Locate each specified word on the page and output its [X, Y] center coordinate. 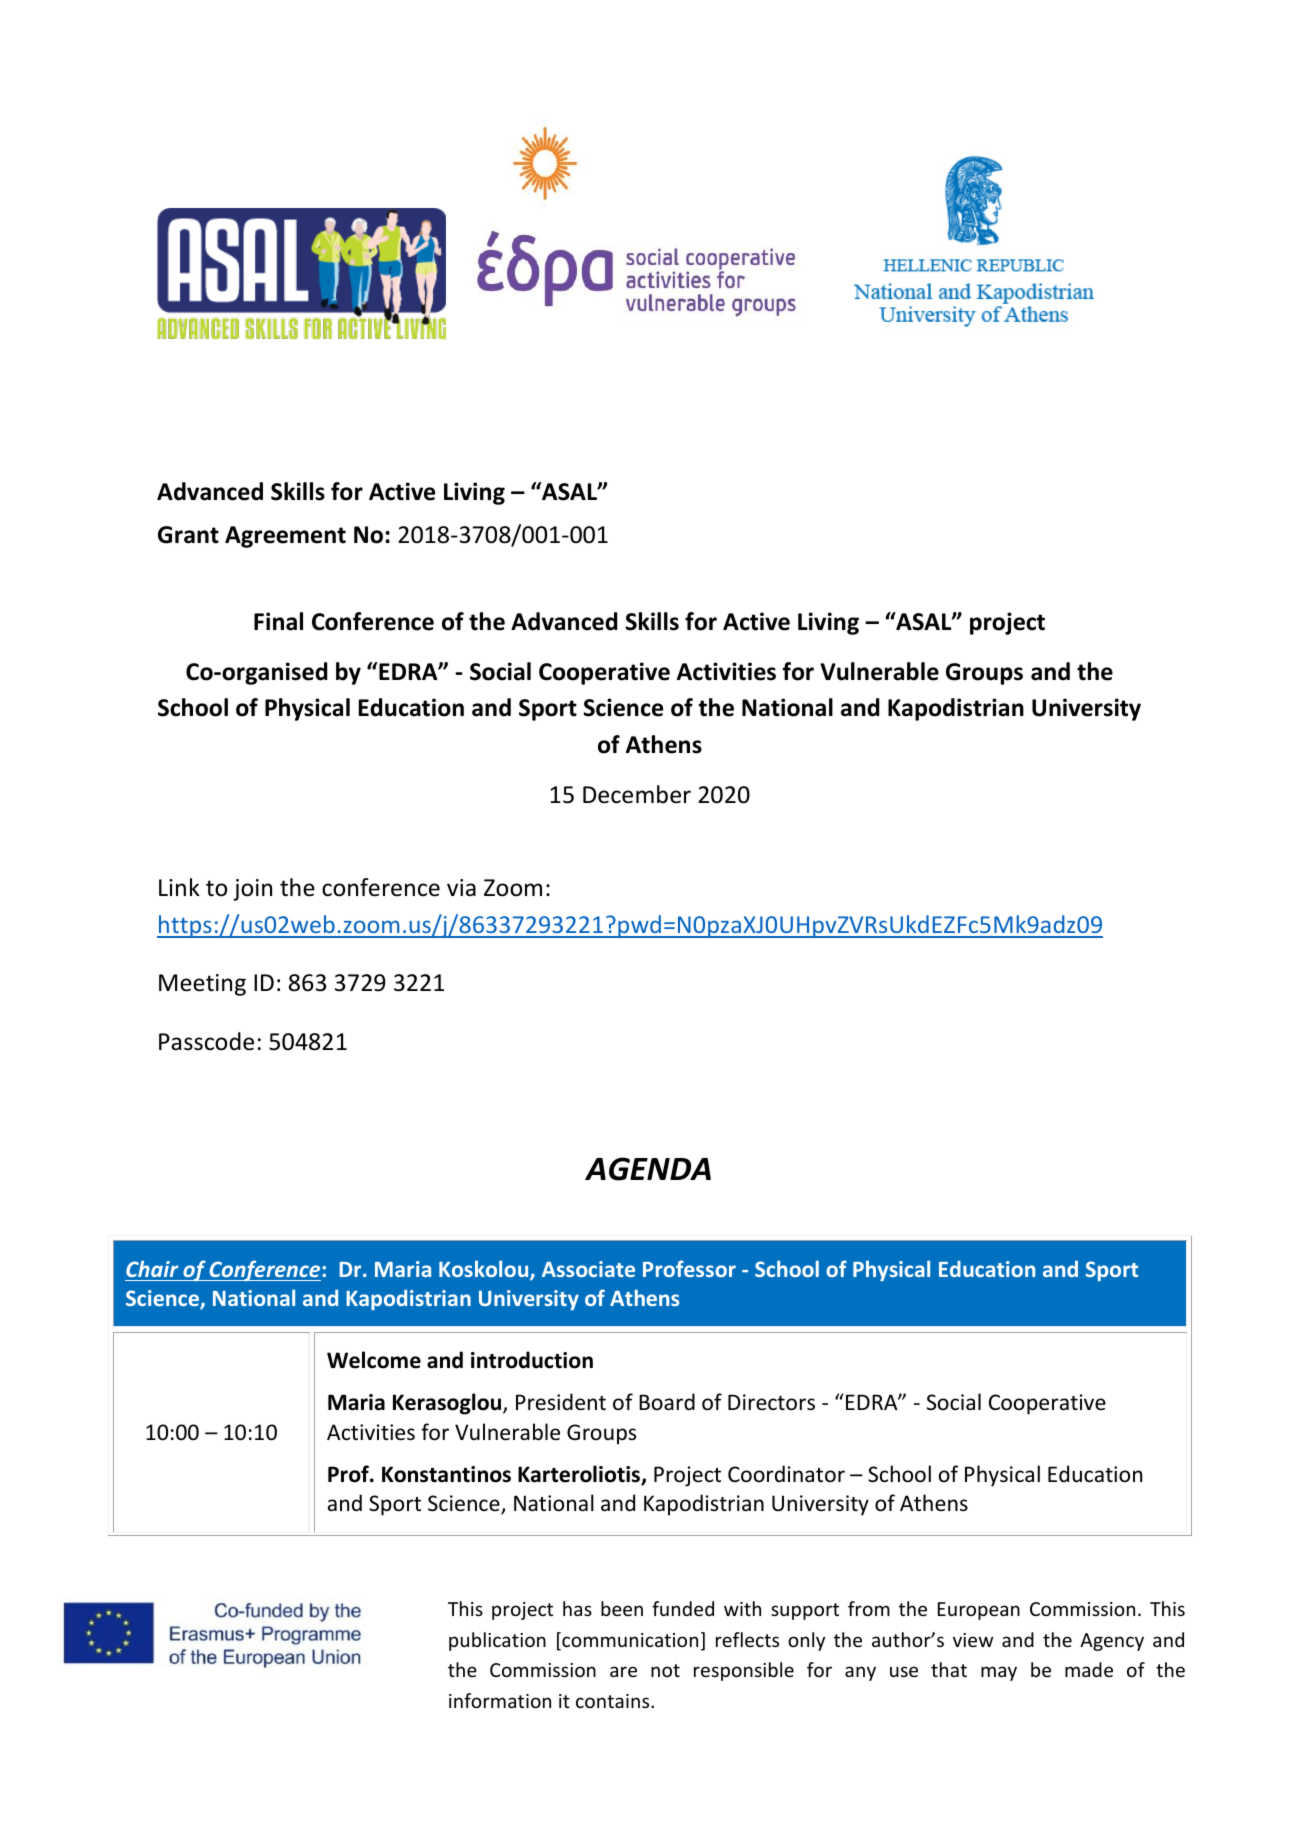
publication [497, 1641]
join [252, 890]
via [461, 887]
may [999, 1673]
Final [278, 621]
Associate [588, 1269]
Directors [771, 1402]
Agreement [285, 537]
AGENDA [648, 1169]
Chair [152, 1268]
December [637, 794]
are [623, 1671]
